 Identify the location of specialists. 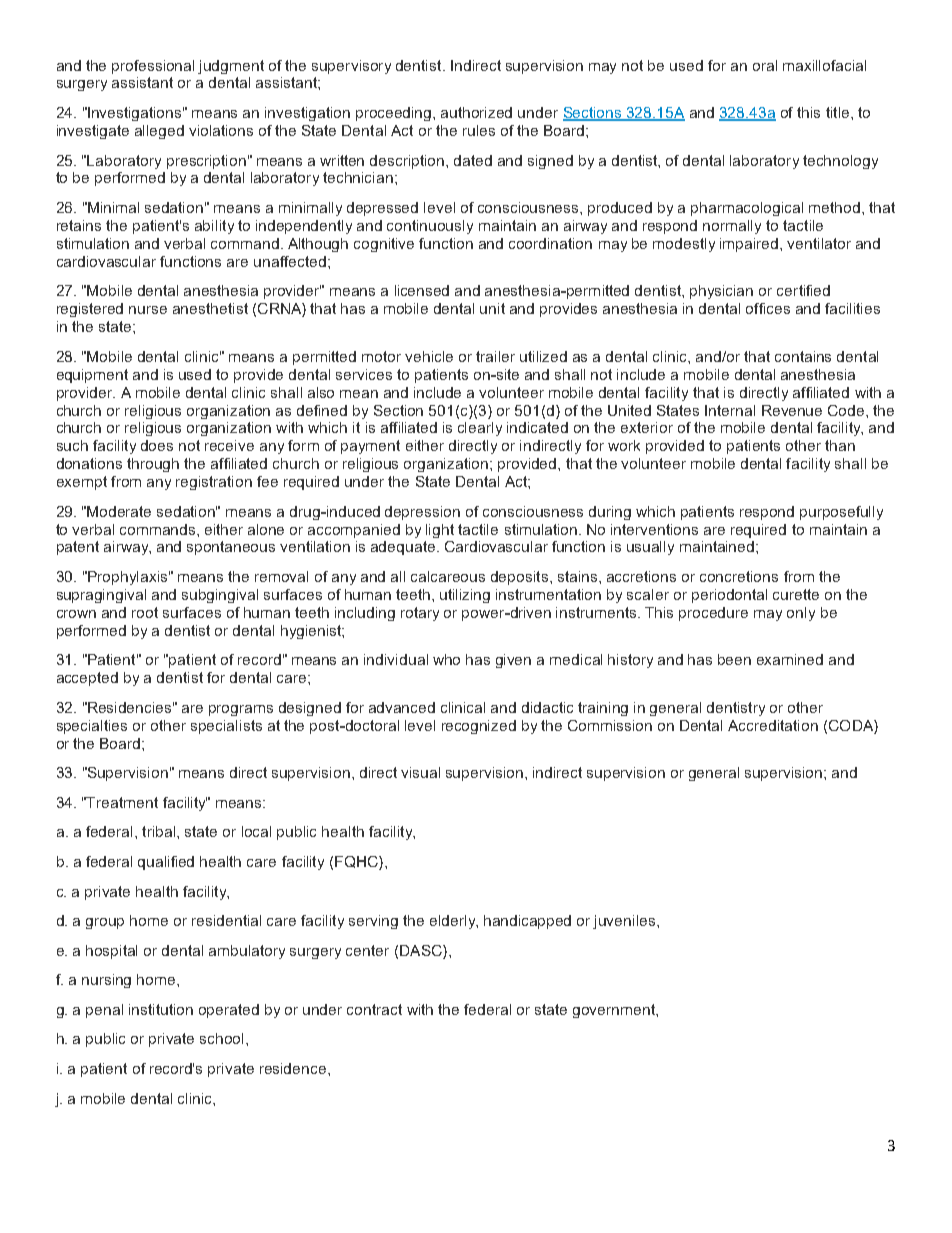
(226, 727).
